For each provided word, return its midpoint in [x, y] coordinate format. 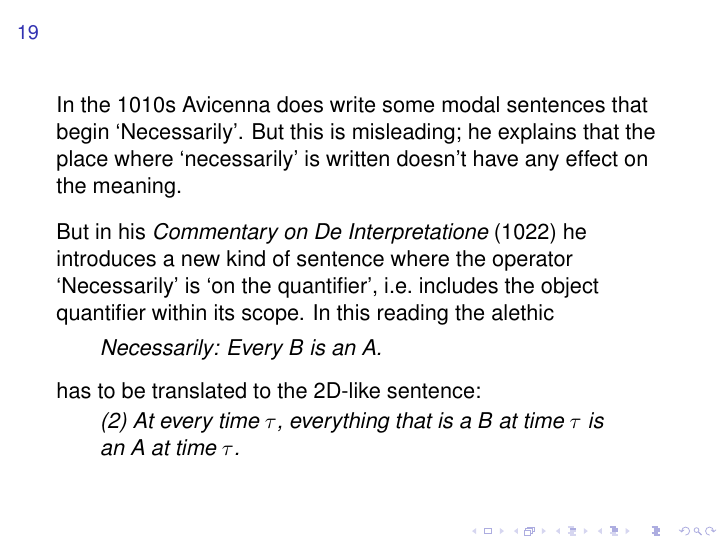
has [74, 390]
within [179, 312]
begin [82, 133]
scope [271, 316]
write [352, 104]
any [542, 162]
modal [470, 104]
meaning [134, 187]
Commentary [216, 233]
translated [199, 390]
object [570, 287]
